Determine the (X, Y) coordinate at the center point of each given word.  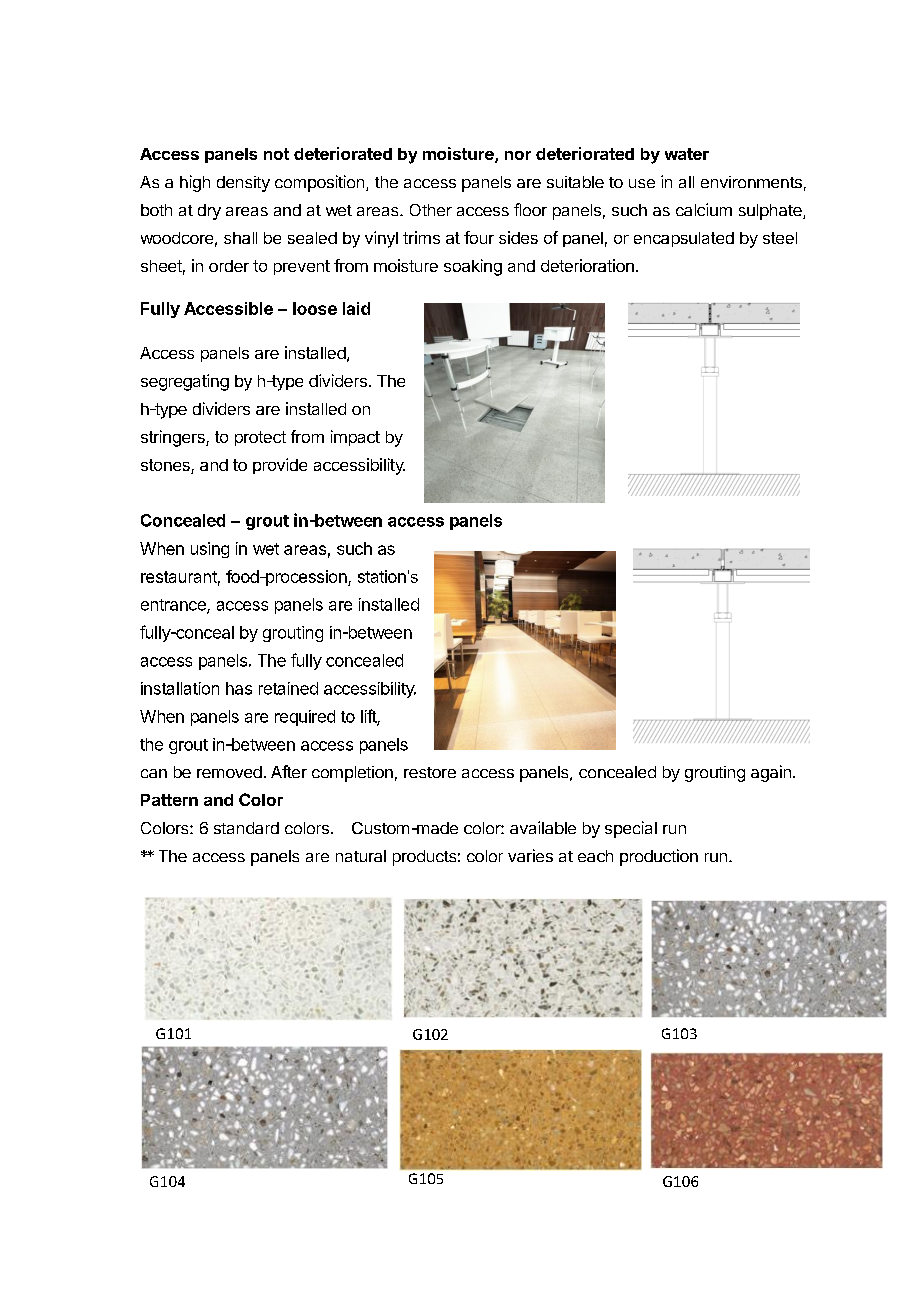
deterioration (587, 265)
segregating (185, 382)
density (243, 184)
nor (518, 155)
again (771, 773)
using (210, 550)
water (687, 154)
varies (530, 855)
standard (246, 828)
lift (369, 717)
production (659, 857)
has (239, 688)
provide (280, 466)
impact (355, 438)
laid (356, 308)
